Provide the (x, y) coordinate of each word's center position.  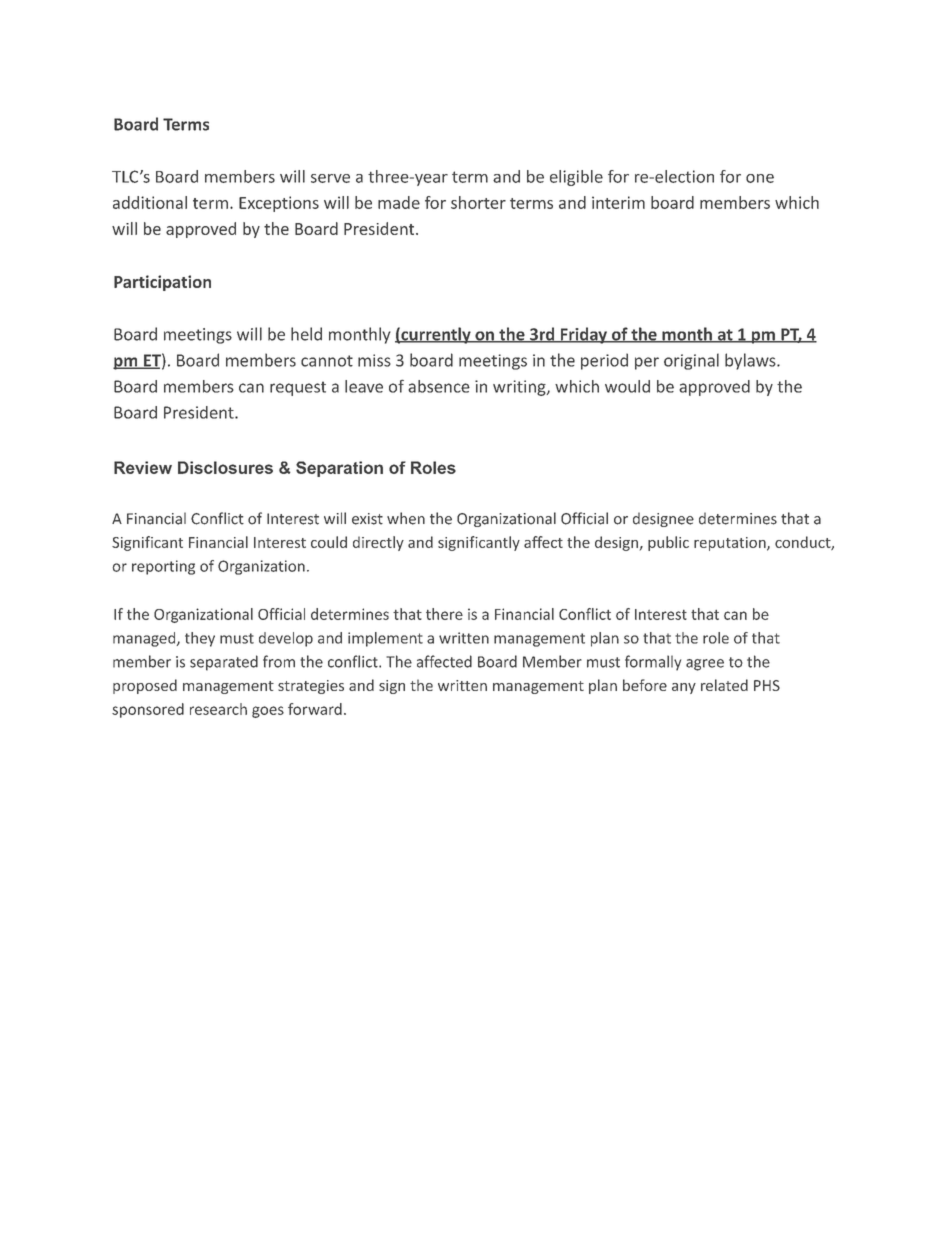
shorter (478, 202)
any (684, 688)
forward (315, 709)
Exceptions (279, 204)
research (218, 709)
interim (618, 202)
